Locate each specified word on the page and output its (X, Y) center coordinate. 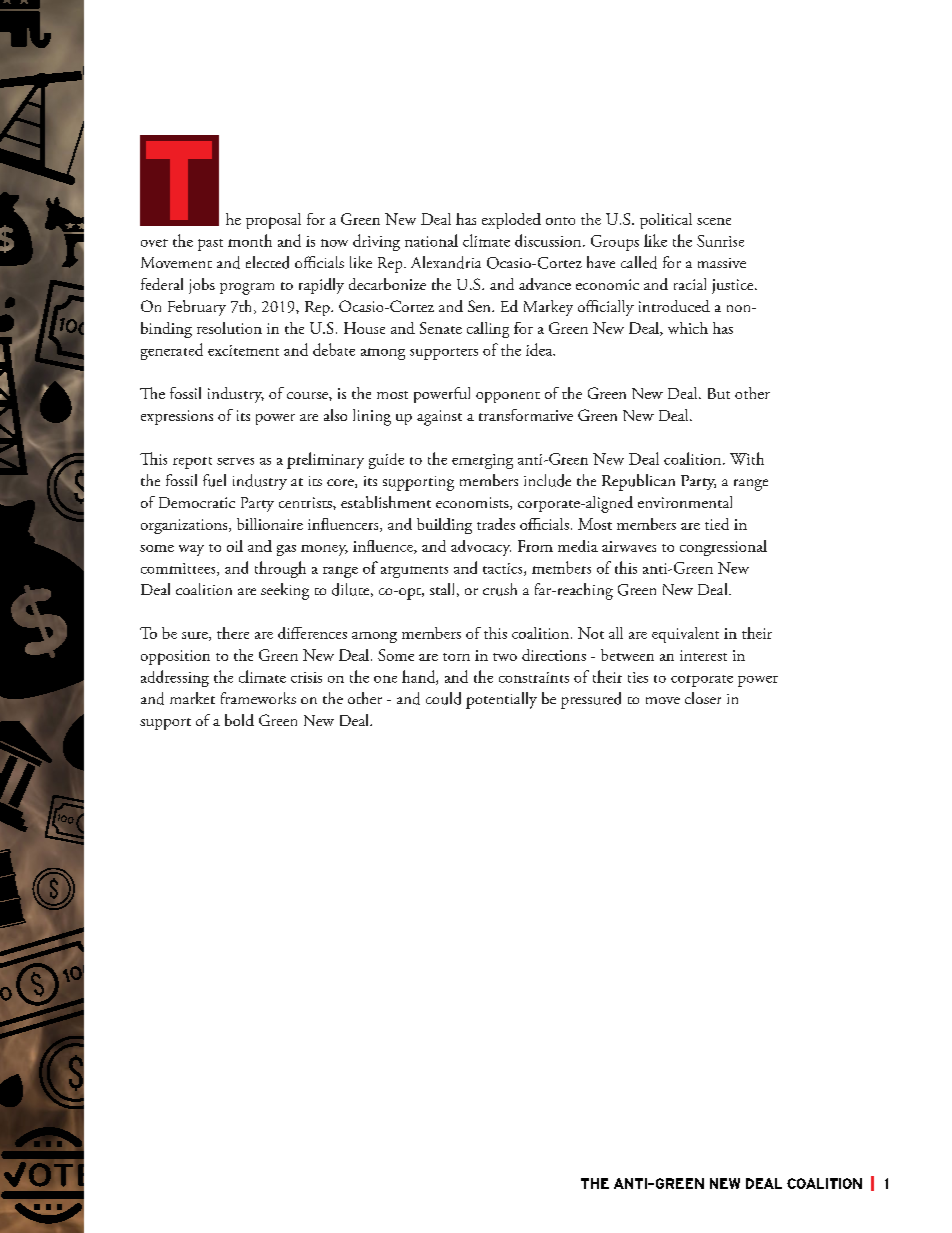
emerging (482, 461)
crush (500, 589)
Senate (441, 328)
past (210, 245)
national (431, 240)
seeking (285, 591)
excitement (243, 350)
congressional (723, 548)
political (666, 221)
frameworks (258, 698)
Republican (638, 482)
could (443, 698)
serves (235, 461)
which (688, 328)
